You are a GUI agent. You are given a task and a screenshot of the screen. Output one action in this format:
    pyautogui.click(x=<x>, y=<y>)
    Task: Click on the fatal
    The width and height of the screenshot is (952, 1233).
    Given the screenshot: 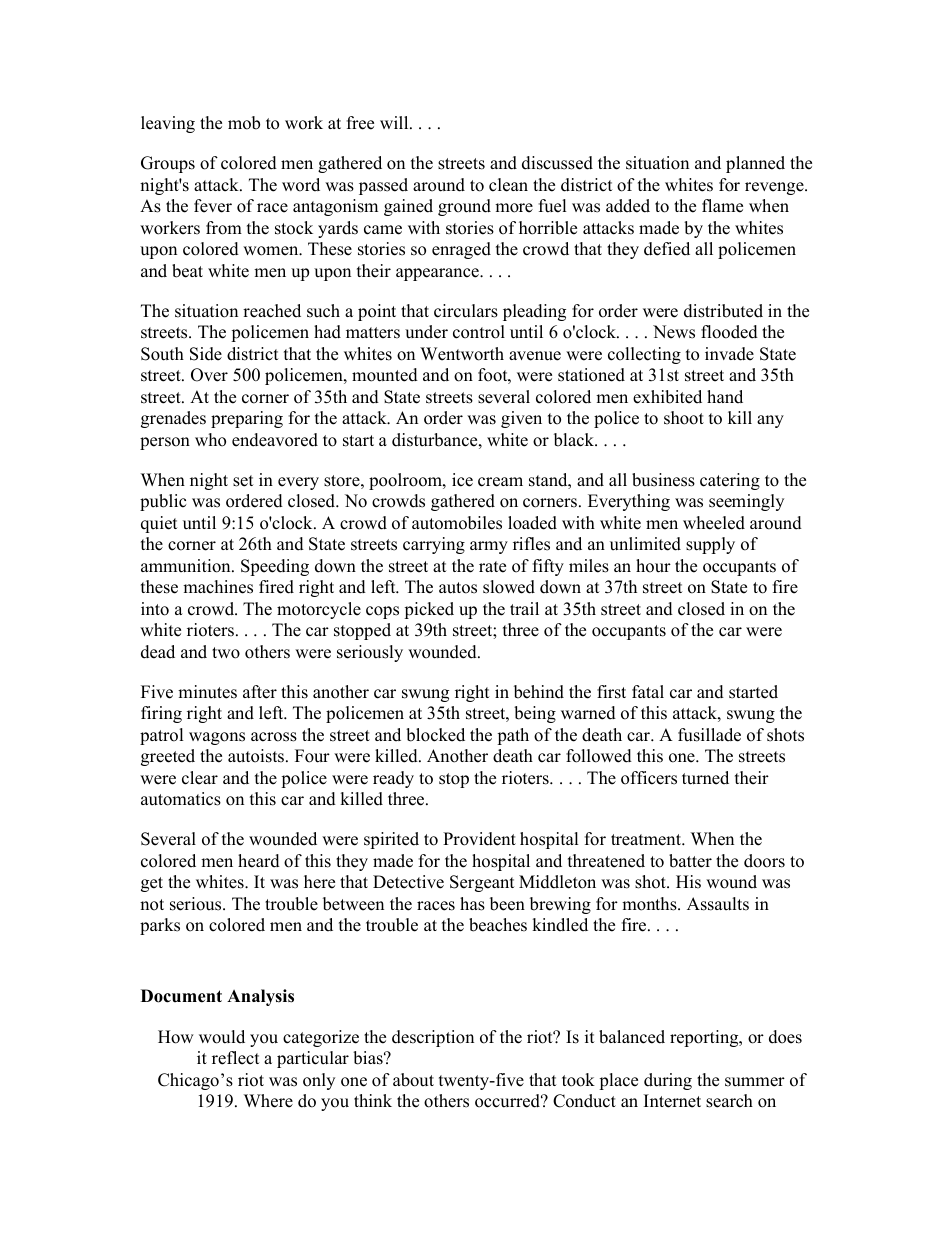 What is the action you would take?
    pyautogui.click(x=648, y=691)
